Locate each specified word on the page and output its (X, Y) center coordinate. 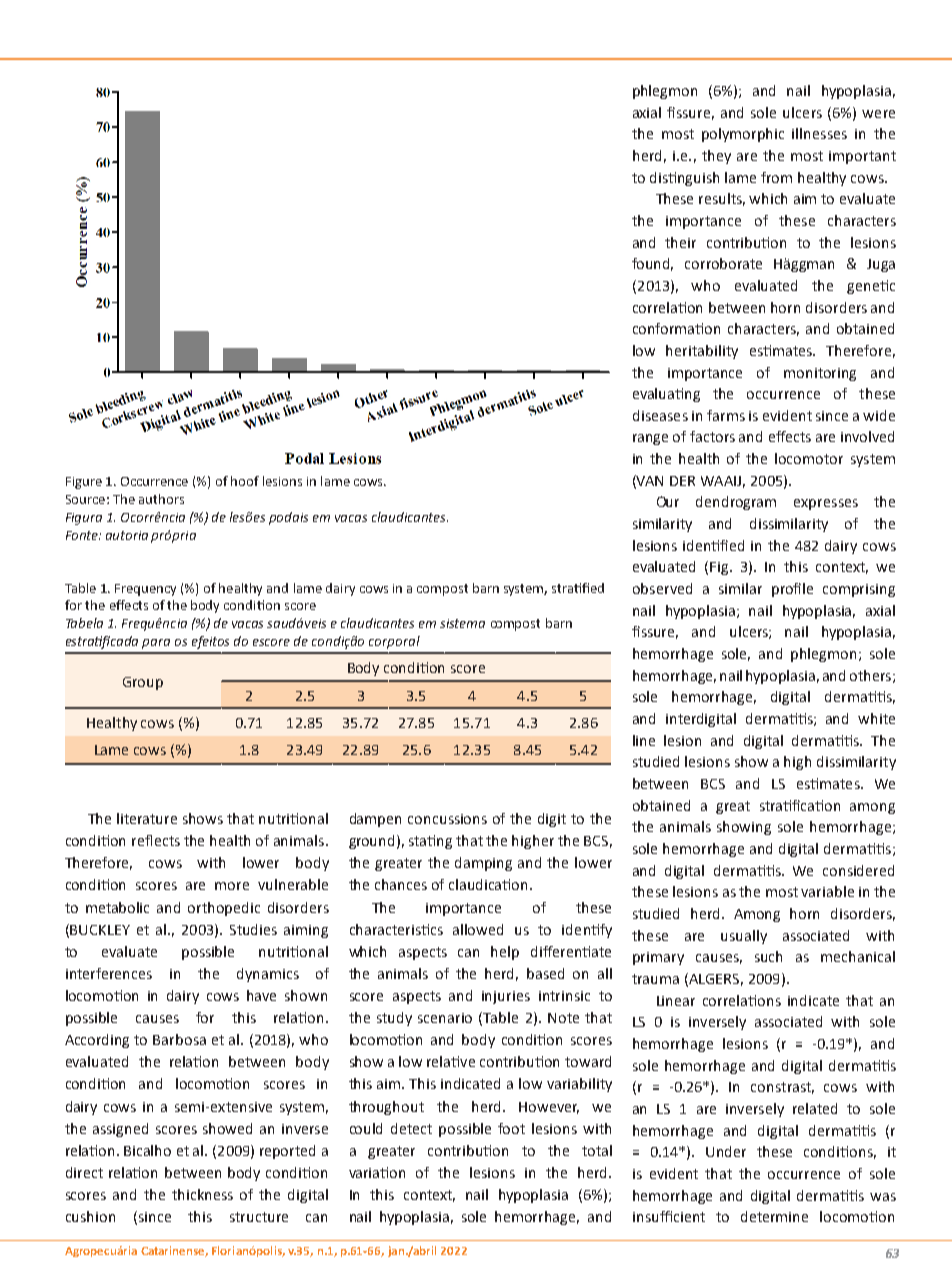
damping (483, 864)
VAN (649, 481)
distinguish (684, 179)
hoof (245, 481)
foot (511, 1128)
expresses (826, 504)
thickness (202, 1194)
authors (161, 499)
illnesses (819, 133)
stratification (800, 805)
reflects (156, 840)
